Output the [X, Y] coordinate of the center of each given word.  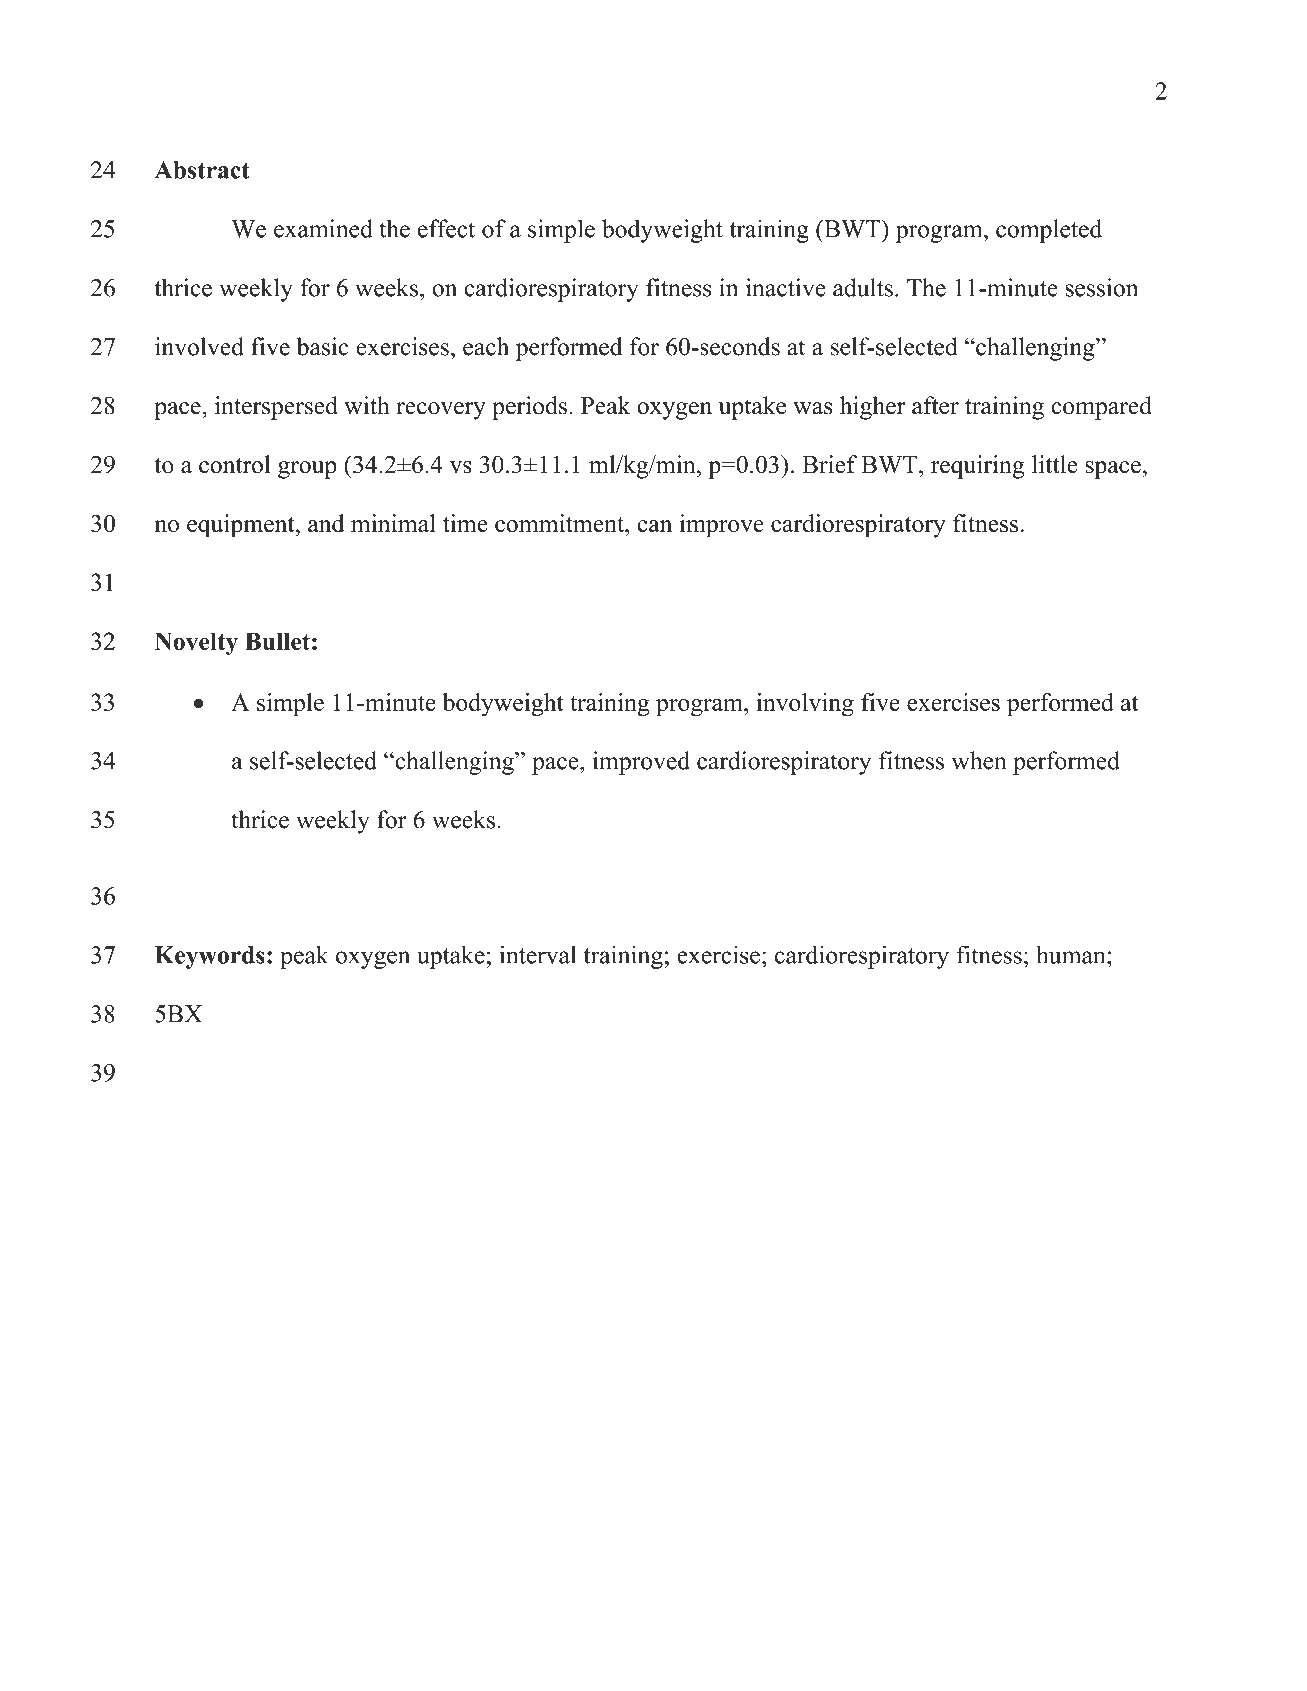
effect [446, 228]
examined [323, 228]
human [1072, 954]
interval [538, 954]
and [326, 523]
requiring [977, 467]
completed [1049, 231]
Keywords [210, 957]
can [654, 526]
